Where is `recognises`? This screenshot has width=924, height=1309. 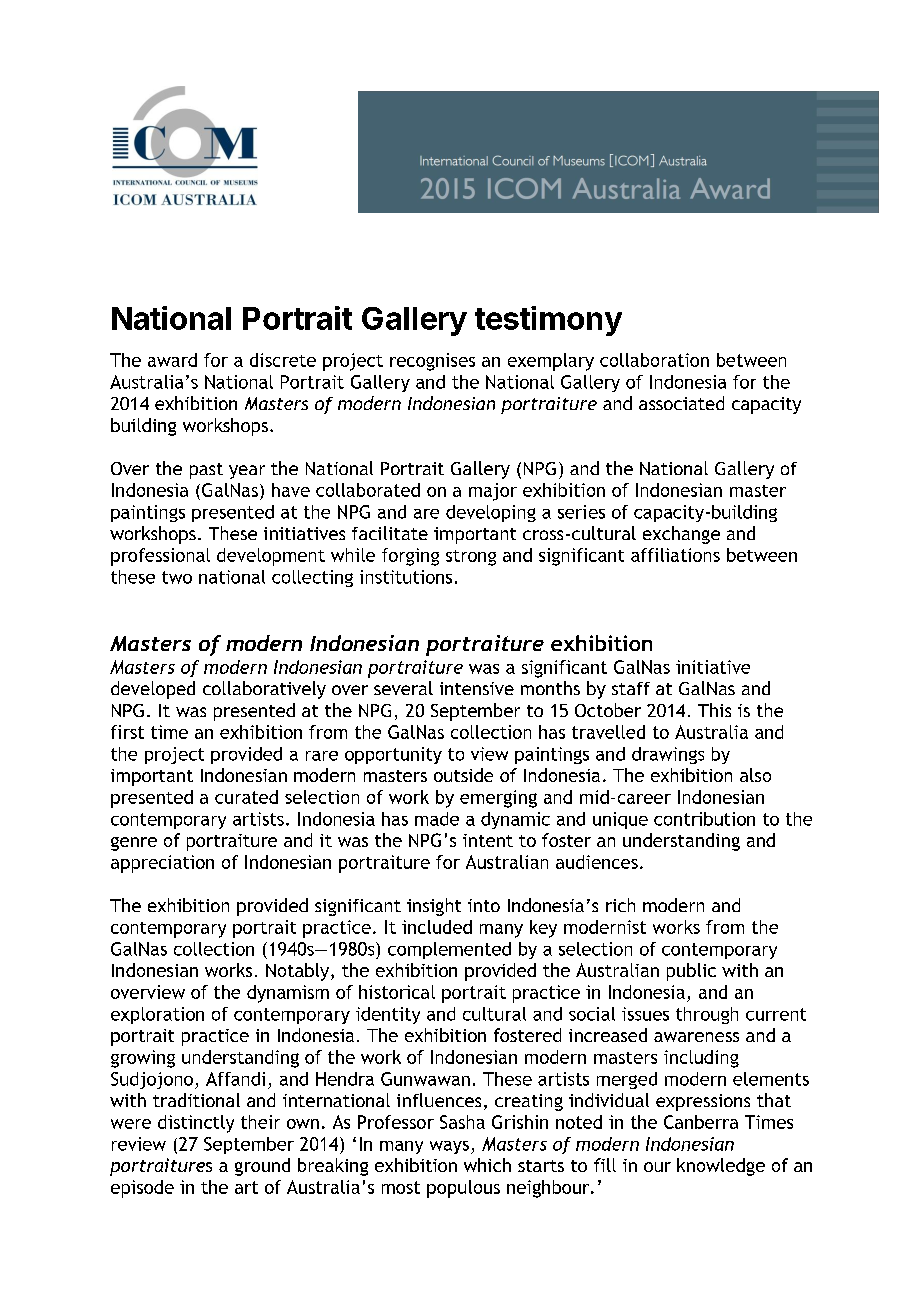
recognises is located at coordinates (432, 362).
